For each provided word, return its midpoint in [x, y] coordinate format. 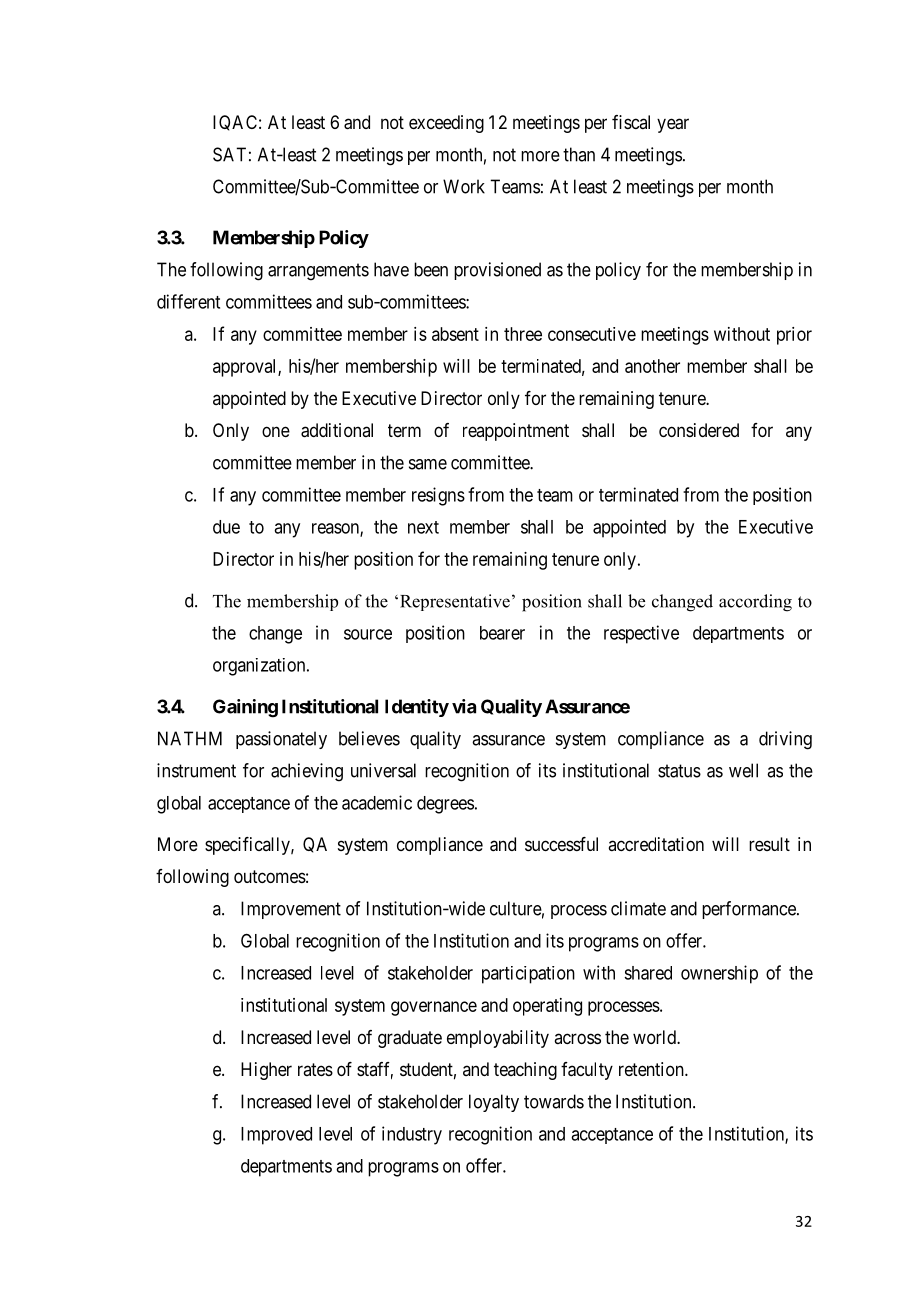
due [226, 527]
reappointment [516, 432]
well [743, 770]
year [673, 125]
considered [699, 430]
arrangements [318, 272]
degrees [445, 805]
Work [464, 186]
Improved [276, 1136]
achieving [307, 772]
